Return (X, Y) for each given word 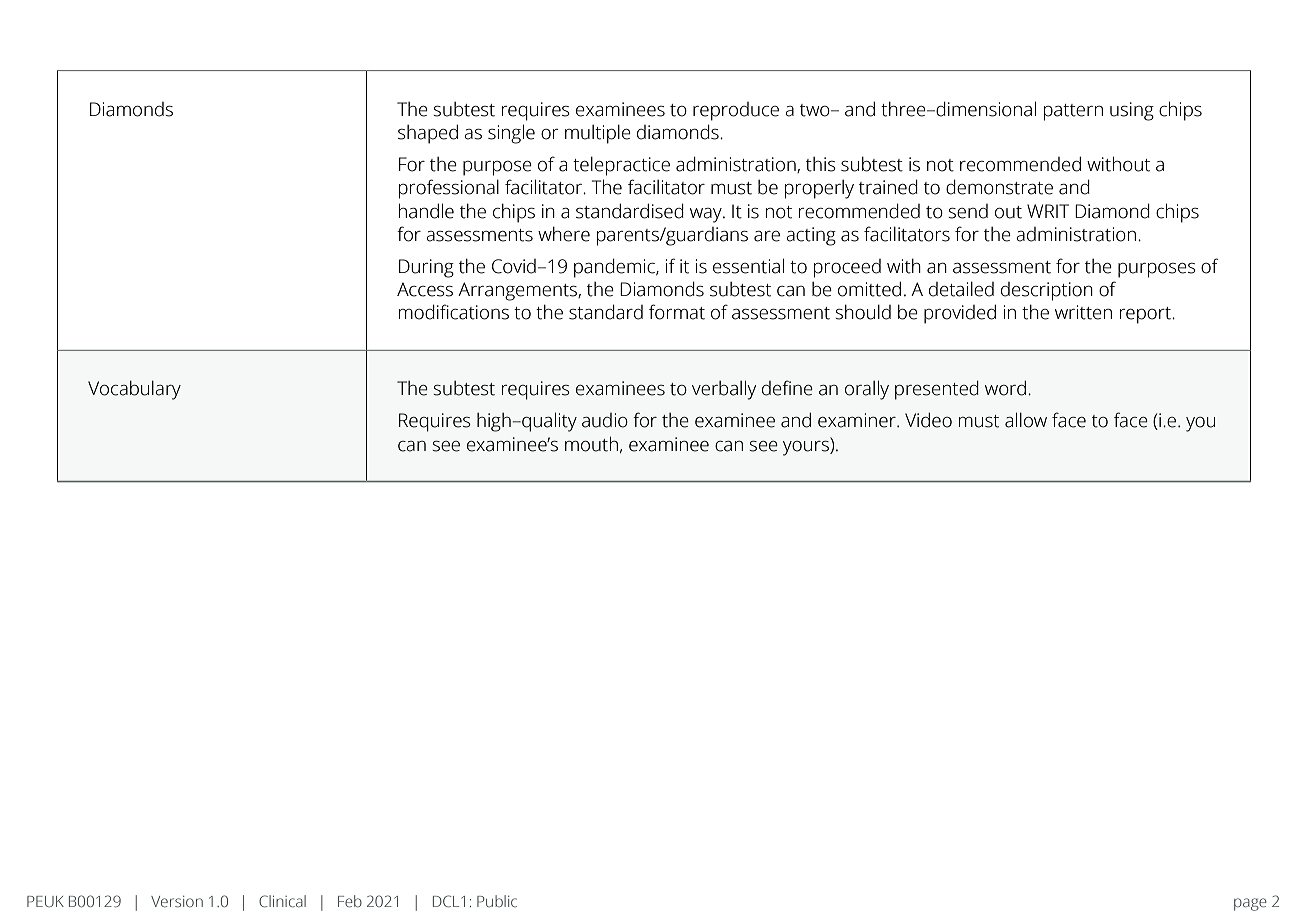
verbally (724, 390)
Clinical (282, 901)
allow (1026, 420)
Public (497, 901)
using (1132, 111)
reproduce (736, 111)
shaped (428, 134)
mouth (591, 444)
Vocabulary (134, 390)
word (1005, 388)
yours (807, 447)
